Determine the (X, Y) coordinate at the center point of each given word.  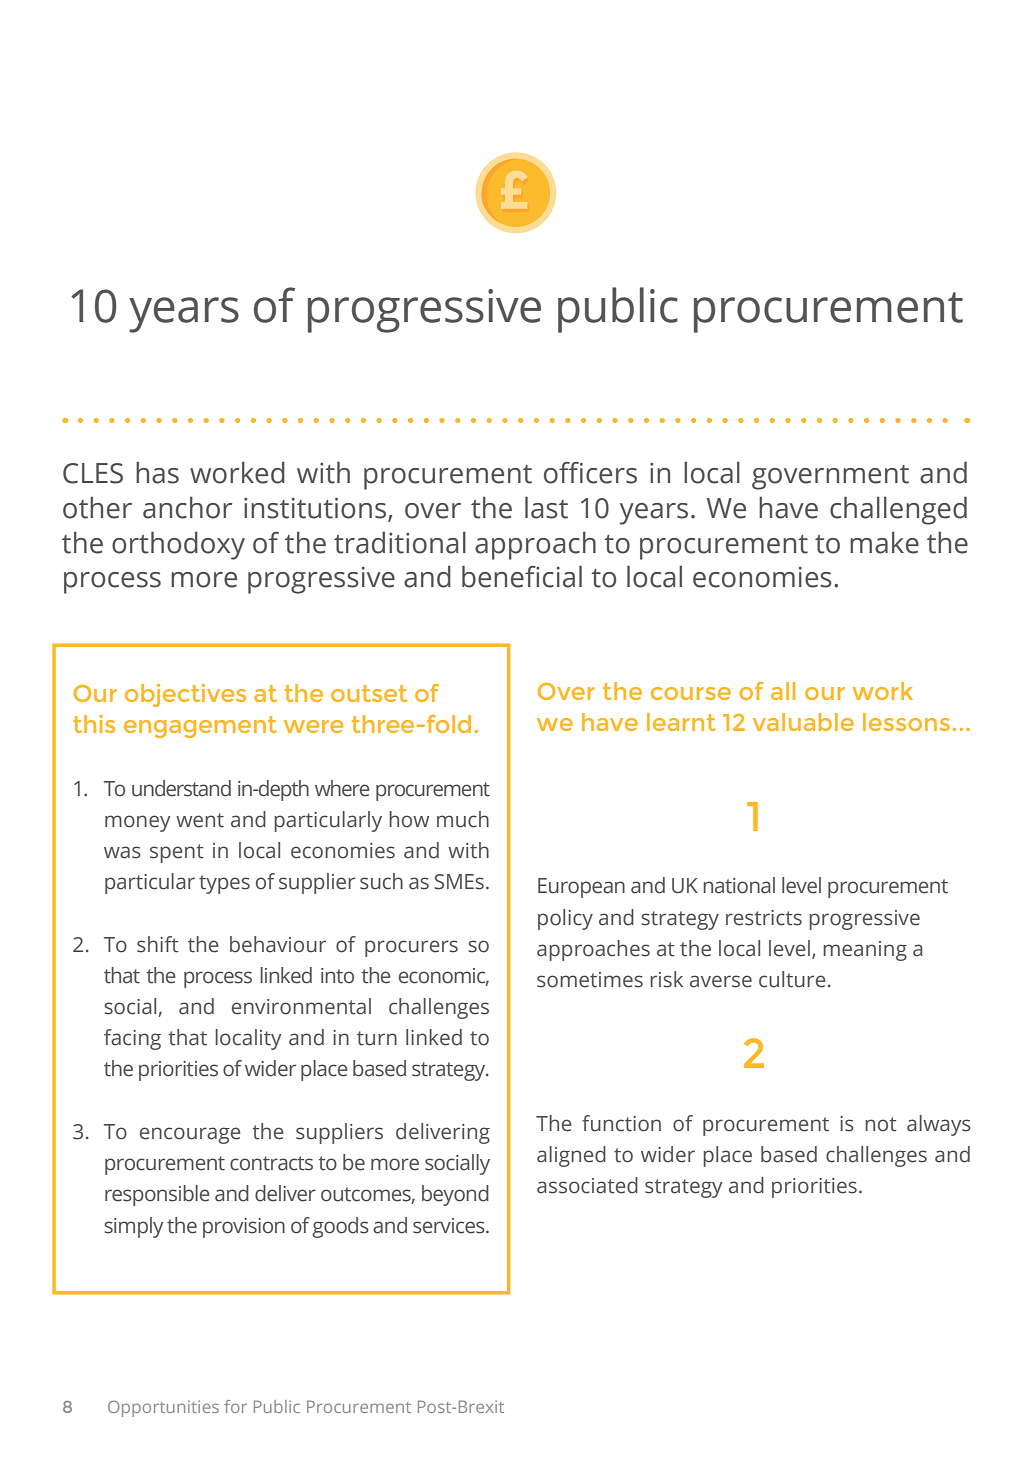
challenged (898, 511)
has (157, 473)
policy (565, 919)
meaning (865, 951)
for (235, 1406)
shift (158, 944)
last (546, 508)
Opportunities (163, 1408)
